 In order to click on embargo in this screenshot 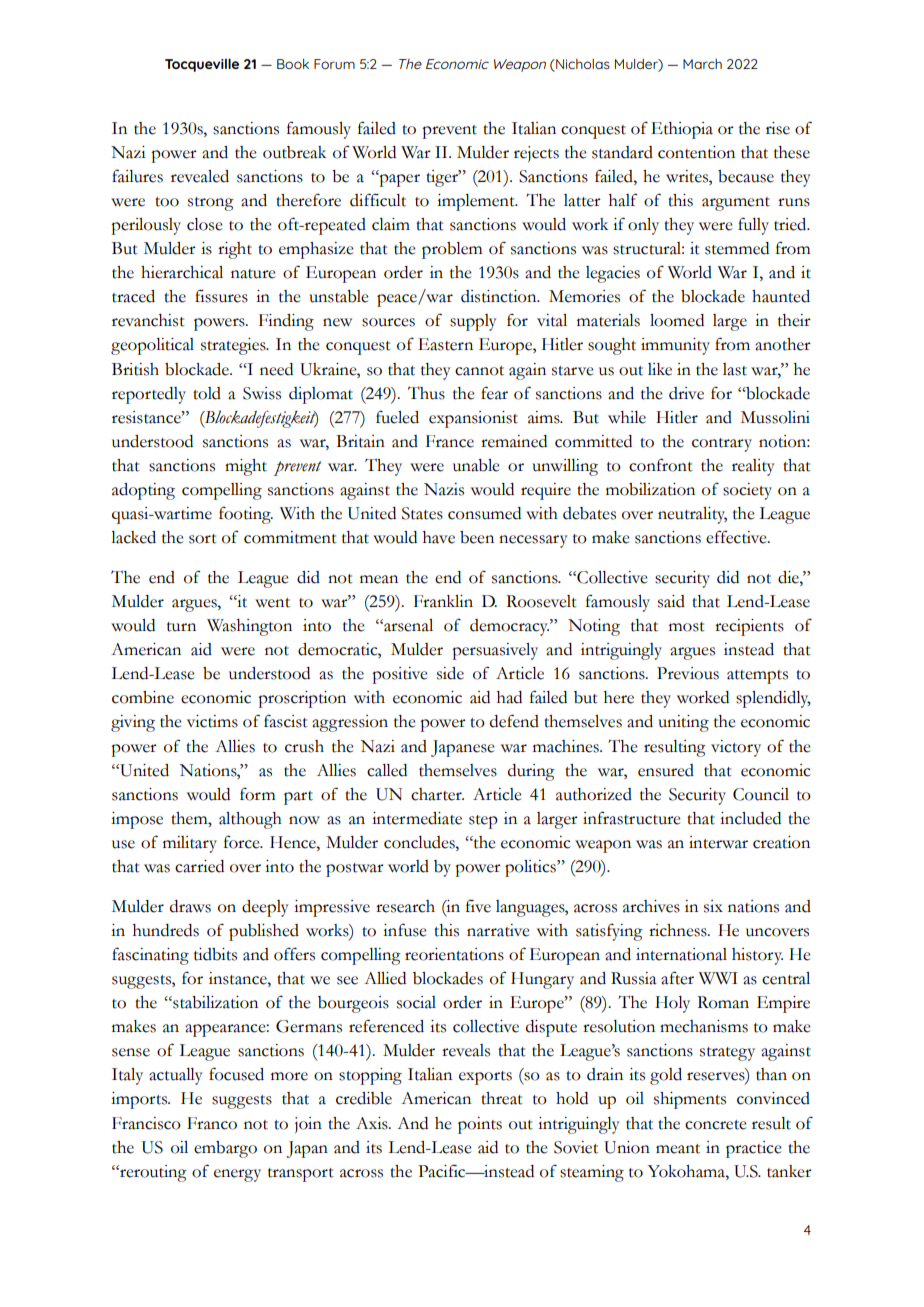, I will do `click(225, 1149)`.
